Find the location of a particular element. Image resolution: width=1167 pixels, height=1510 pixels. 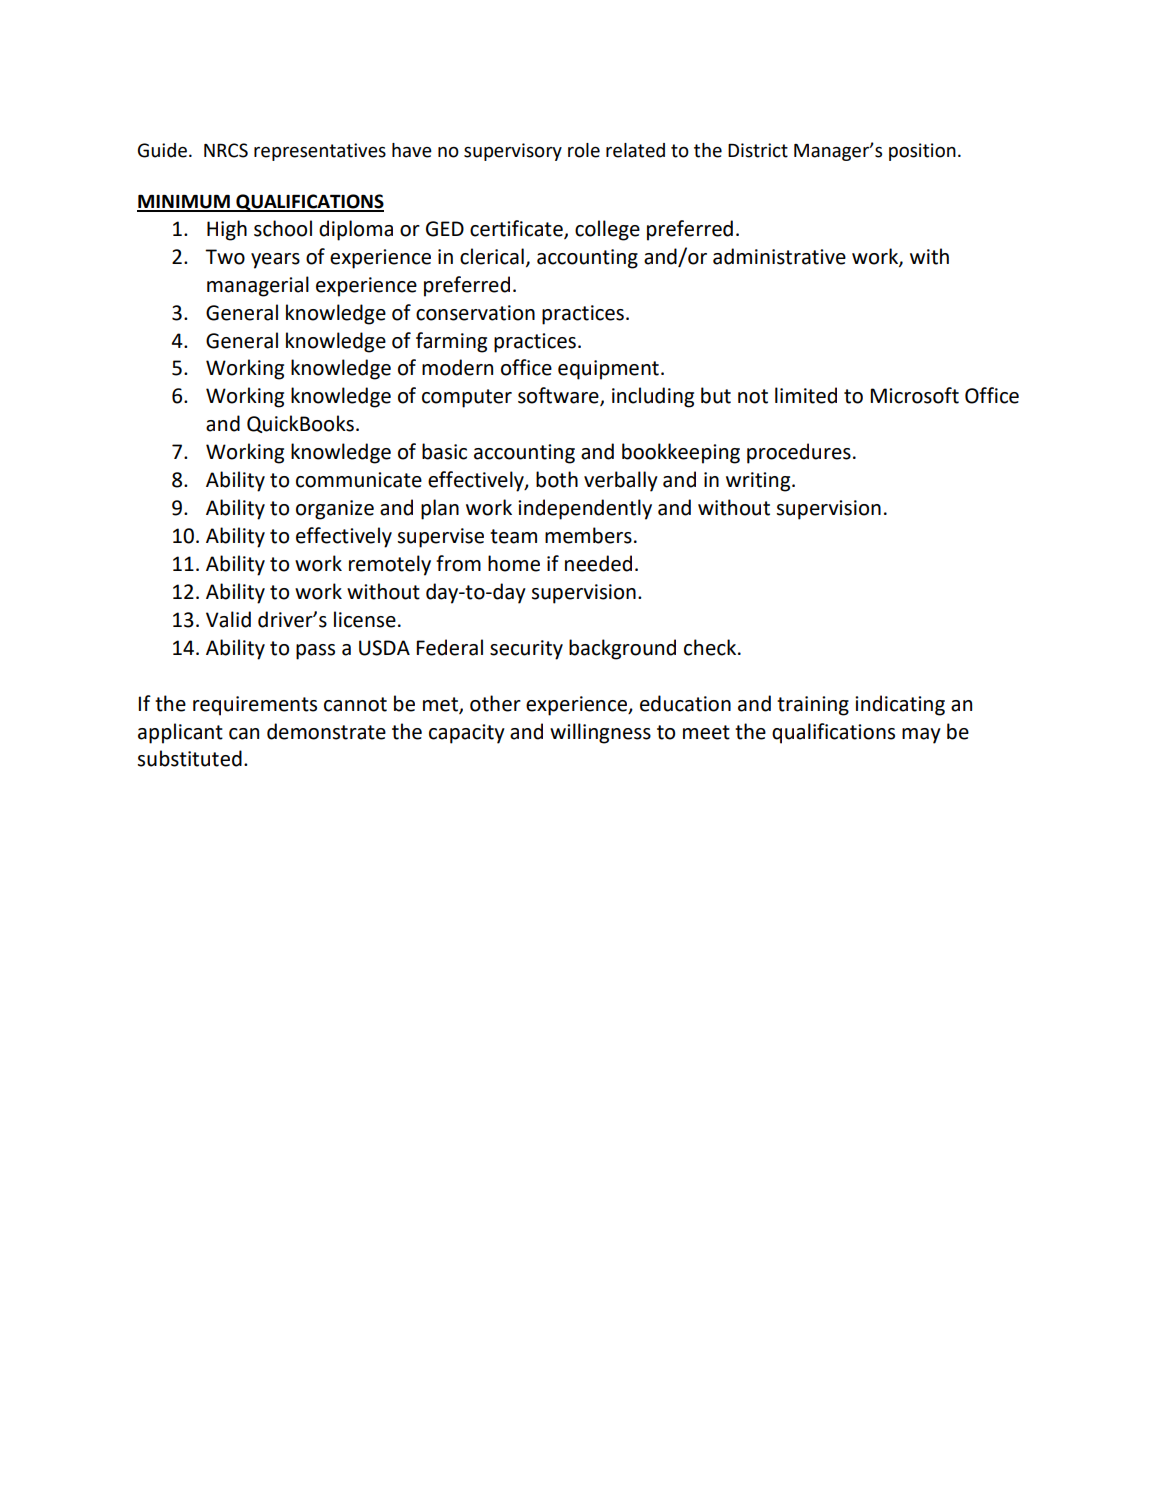

willingness is located at coordinates (600, 733).
